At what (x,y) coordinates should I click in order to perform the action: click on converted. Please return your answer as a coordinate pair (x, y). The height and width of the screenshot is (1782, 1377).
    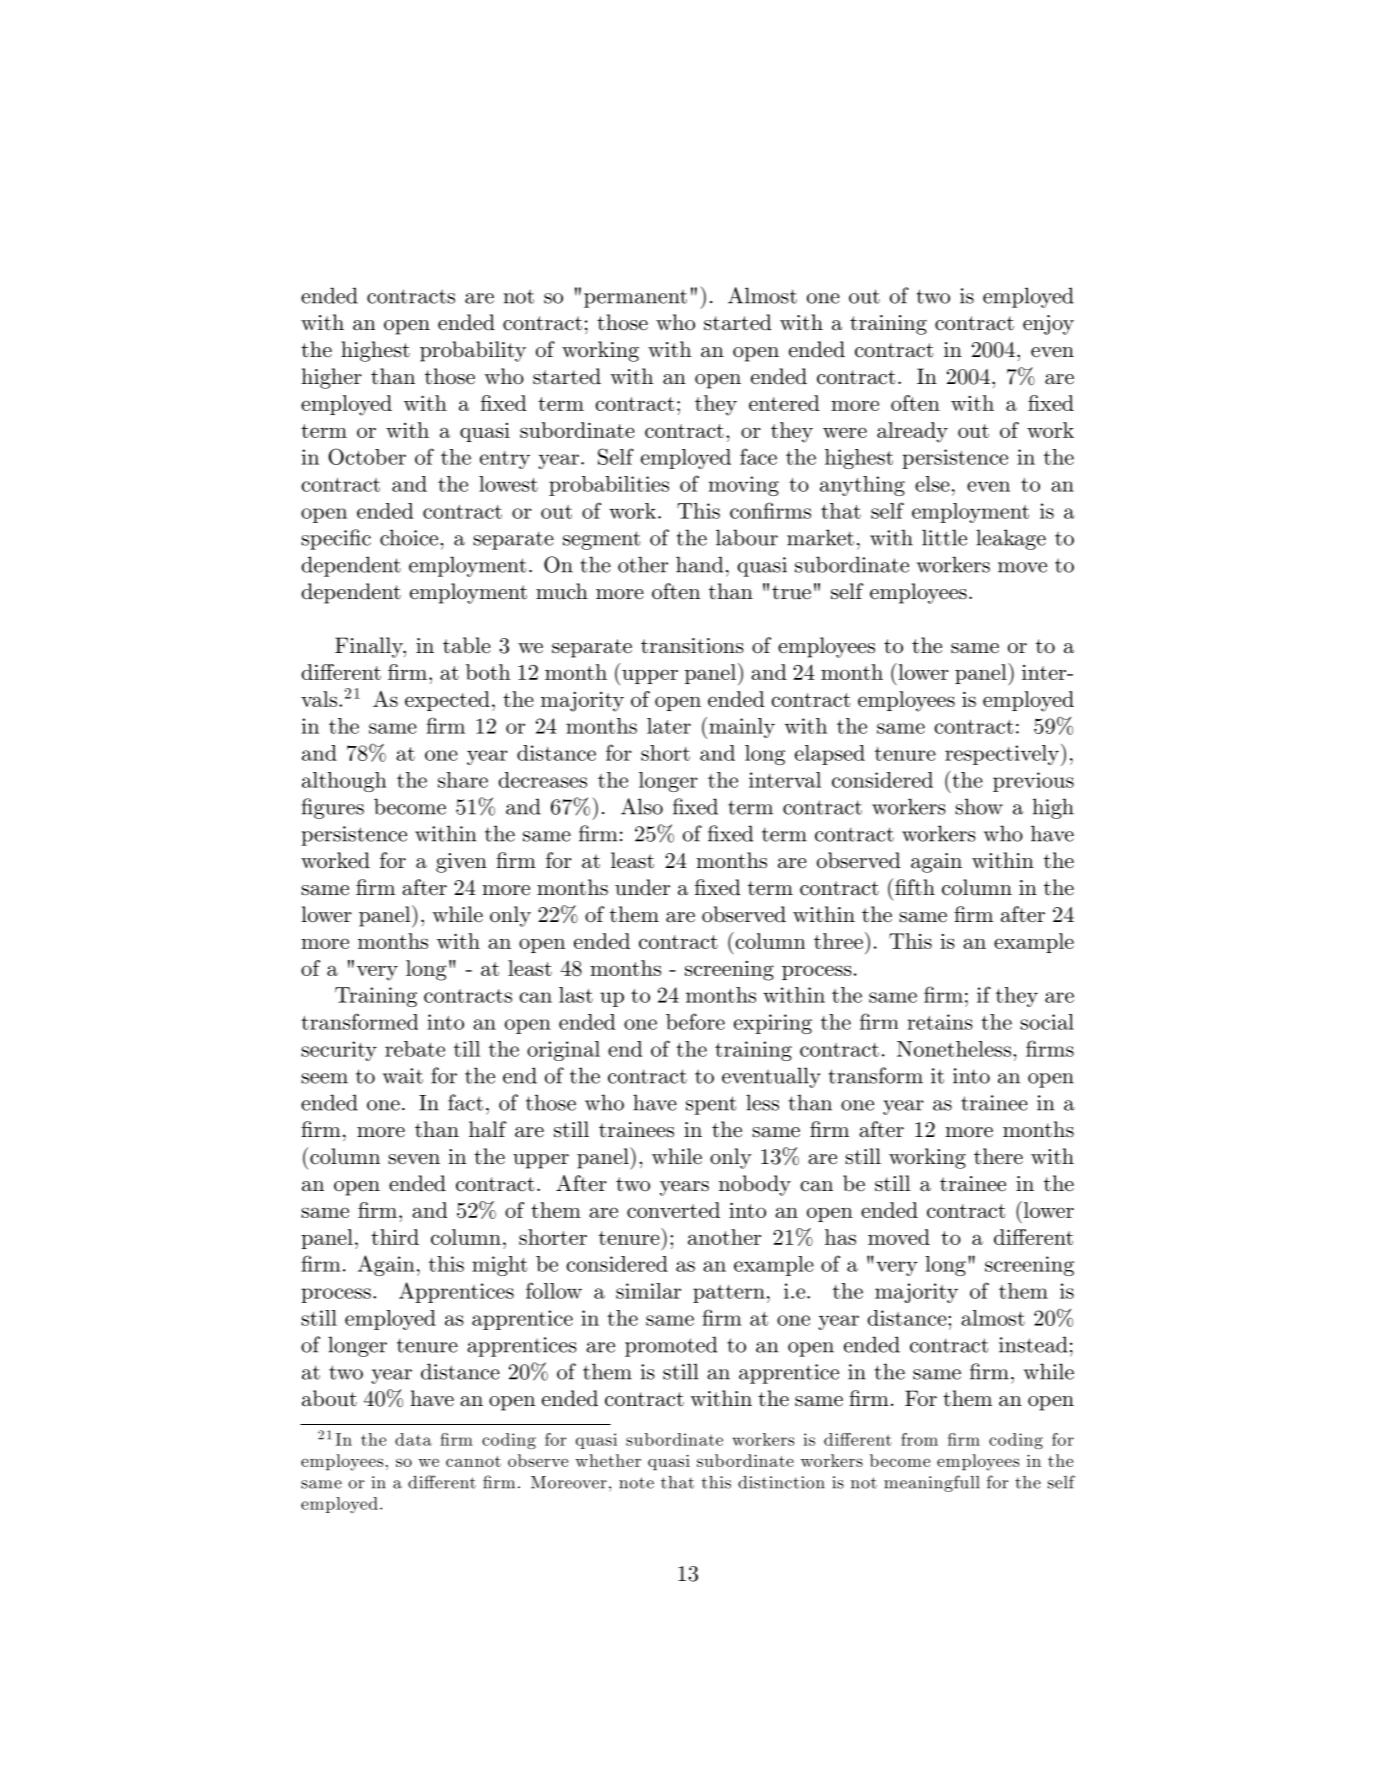
    Looking at the image, I should click on (673, 1210).
